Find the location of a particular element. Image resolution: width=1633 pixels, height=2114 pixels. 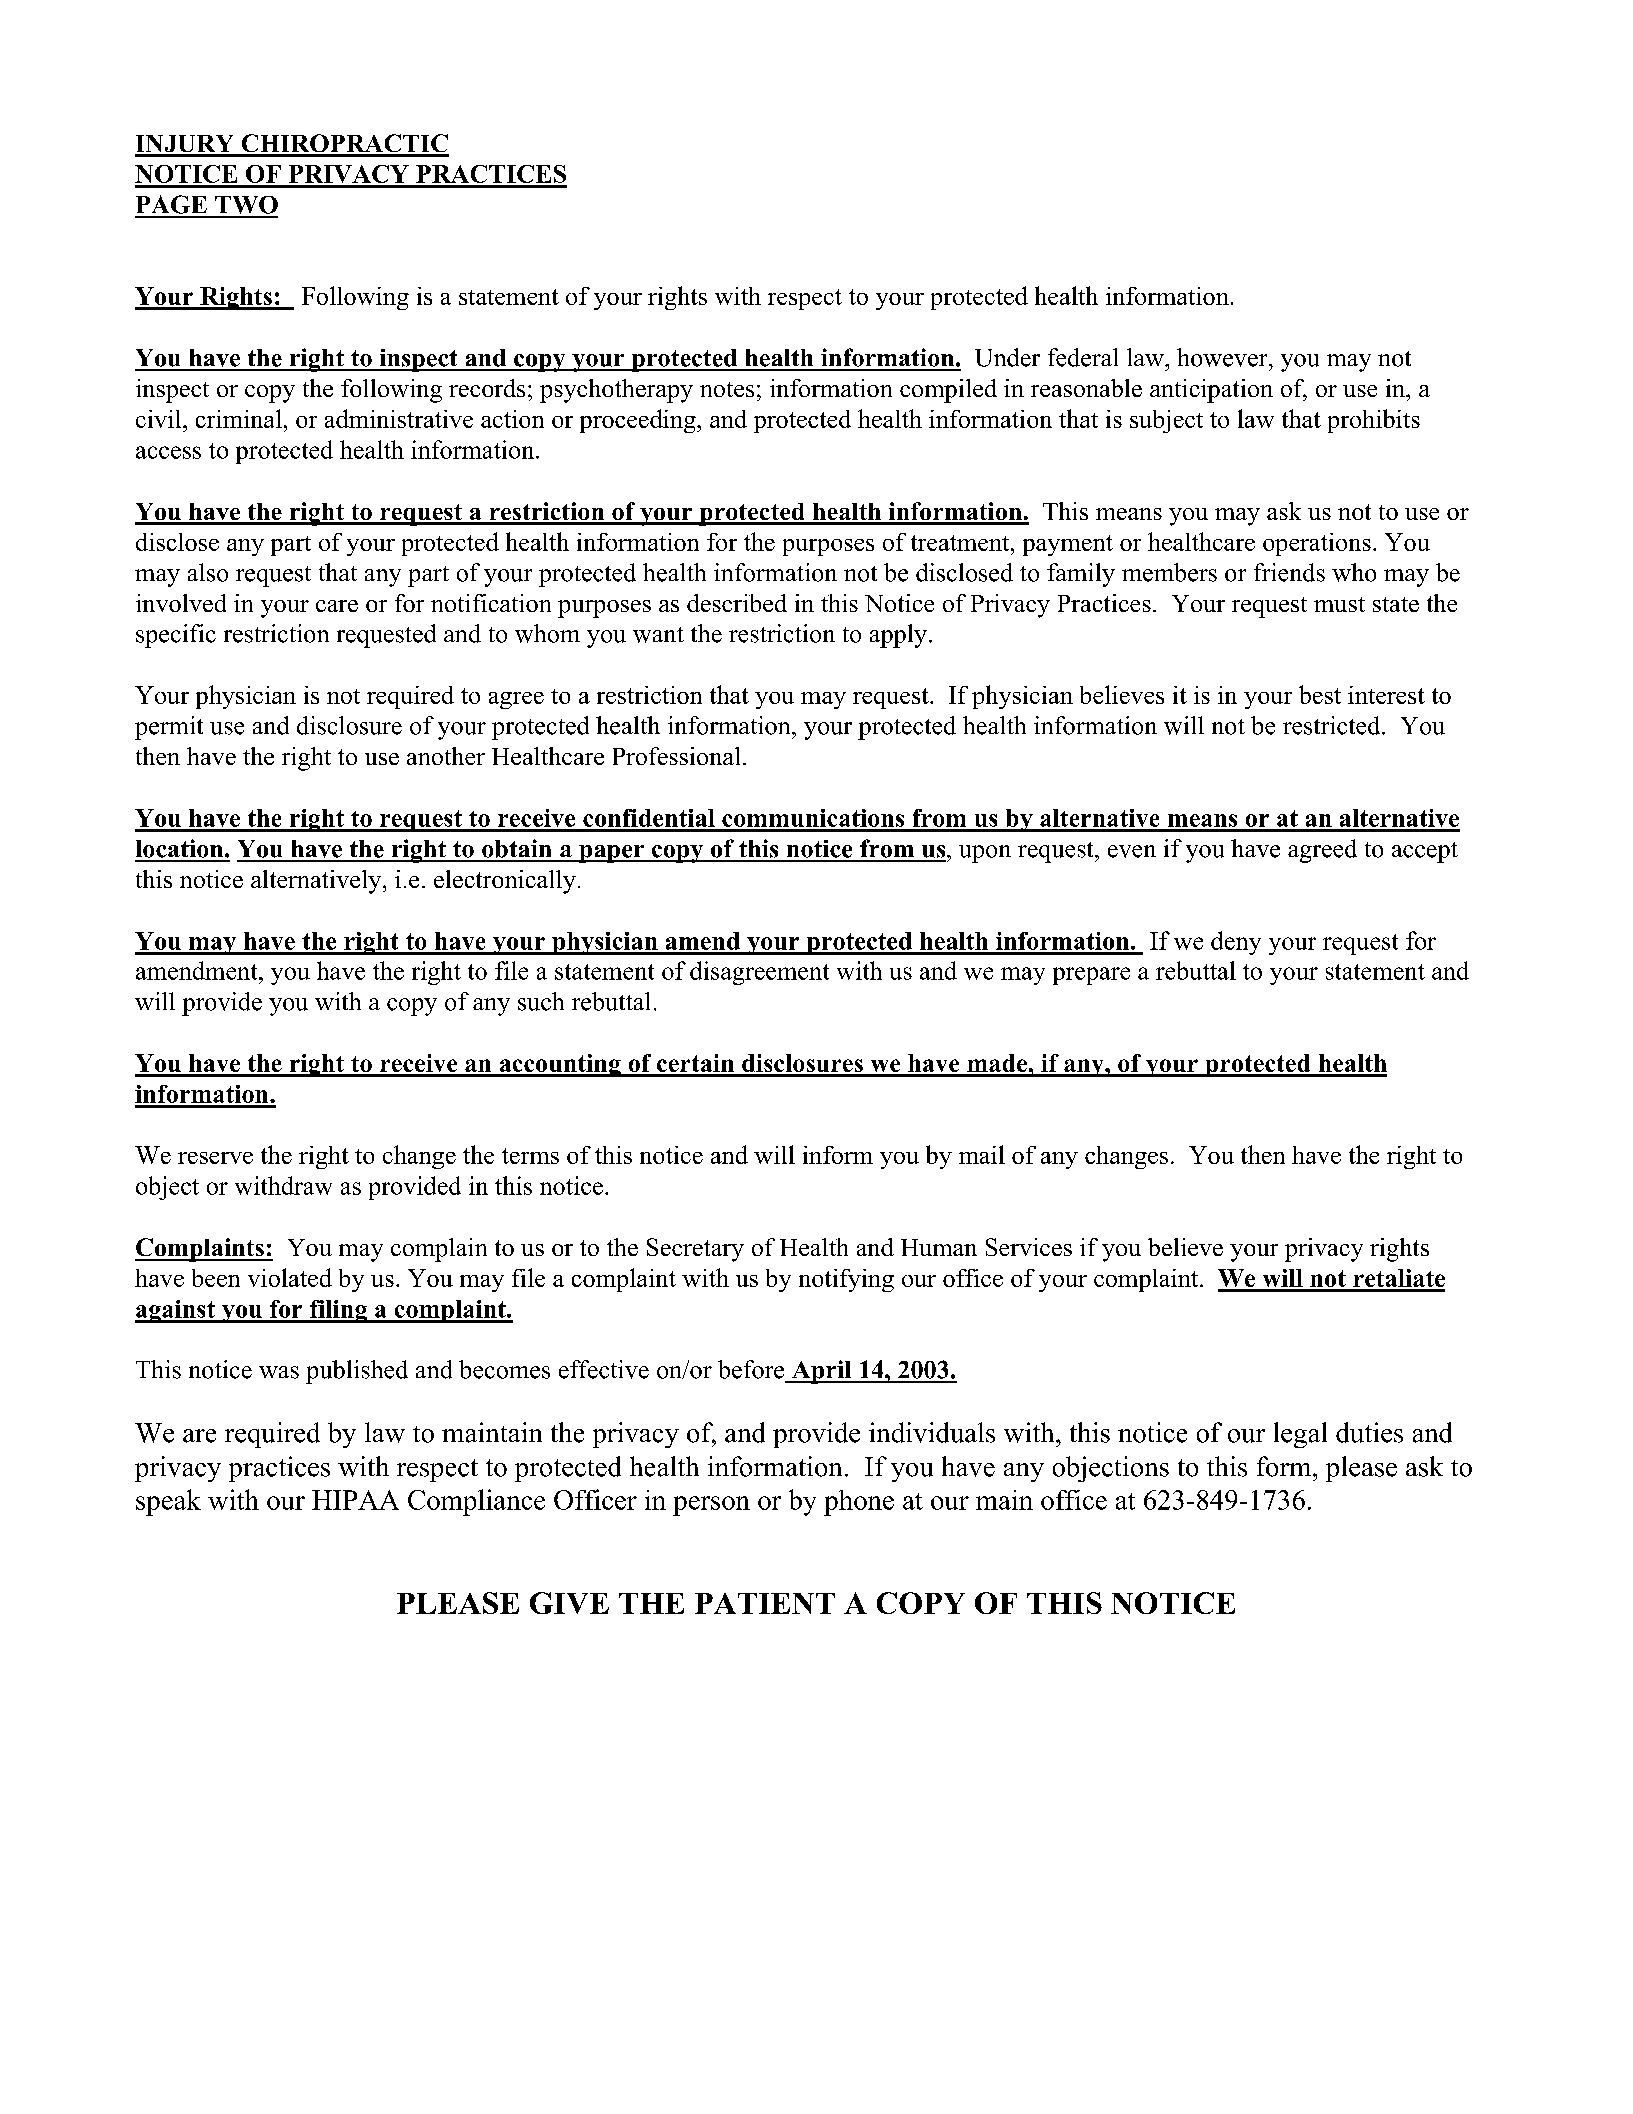

accounting is located at coordinates (560, 1065).
